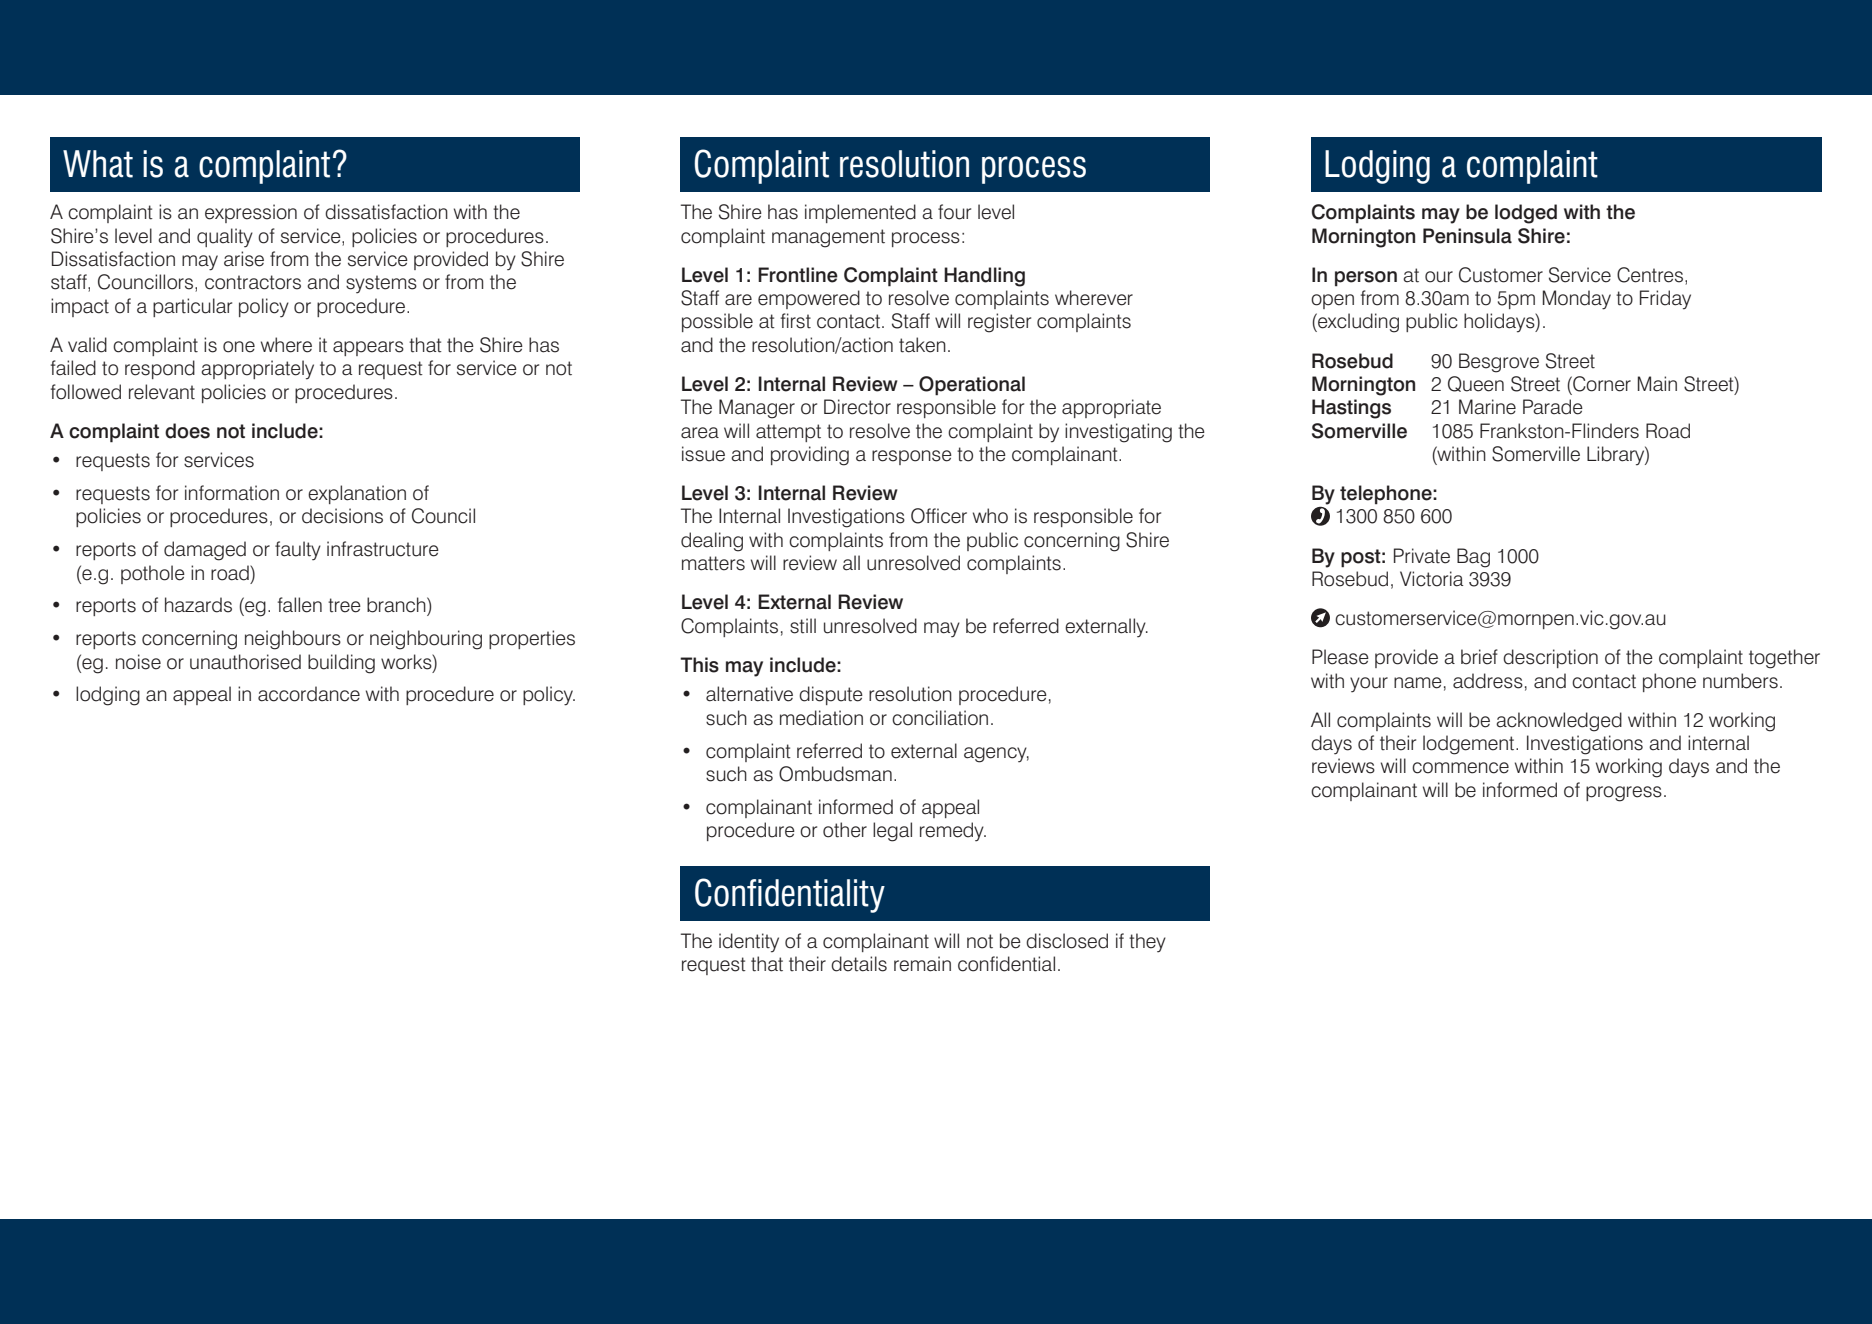  I want to click on respond, so click(160, 369).
